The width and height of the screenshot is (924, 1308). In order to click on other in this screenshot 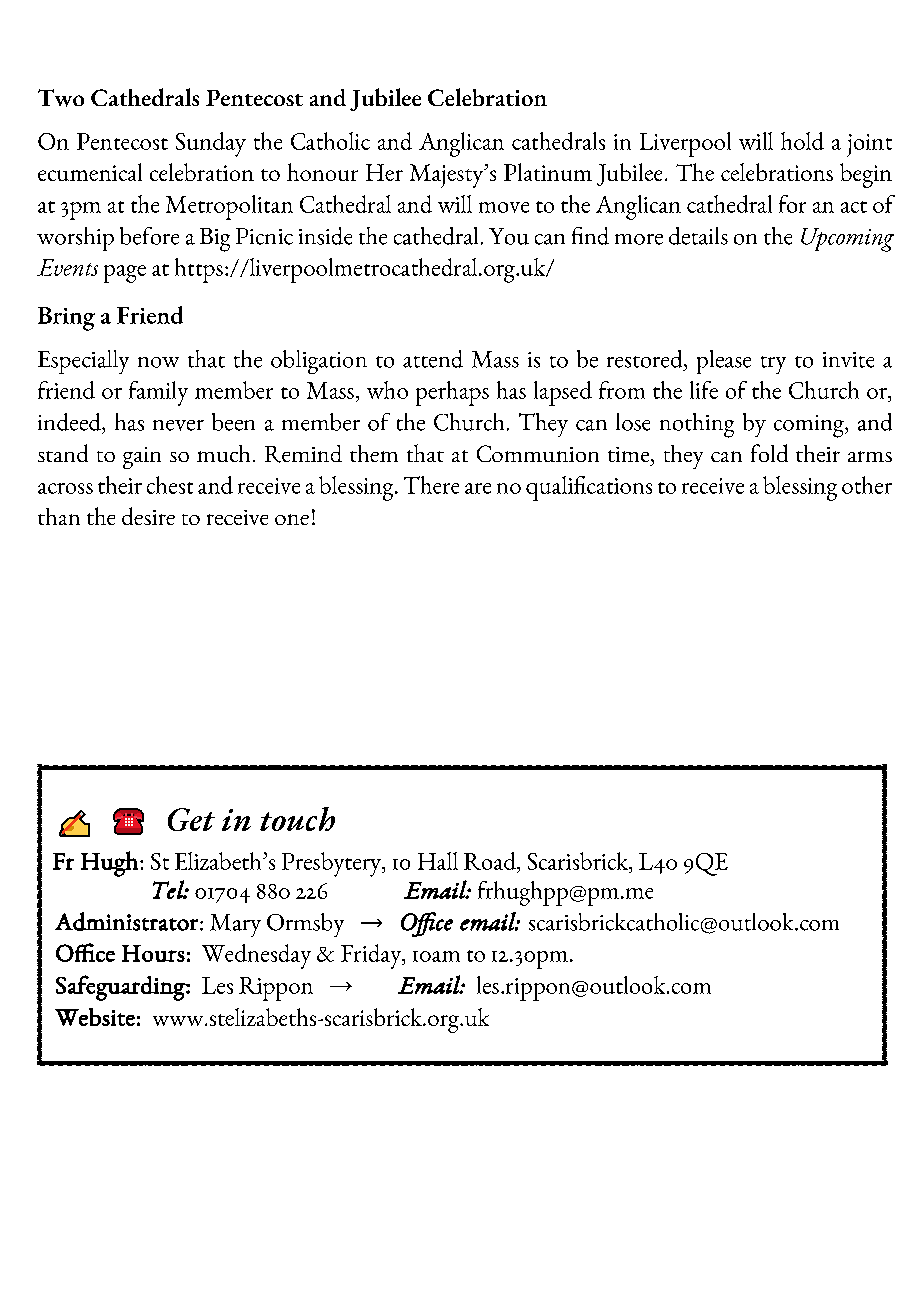, I will do `click(867, 485)`.
